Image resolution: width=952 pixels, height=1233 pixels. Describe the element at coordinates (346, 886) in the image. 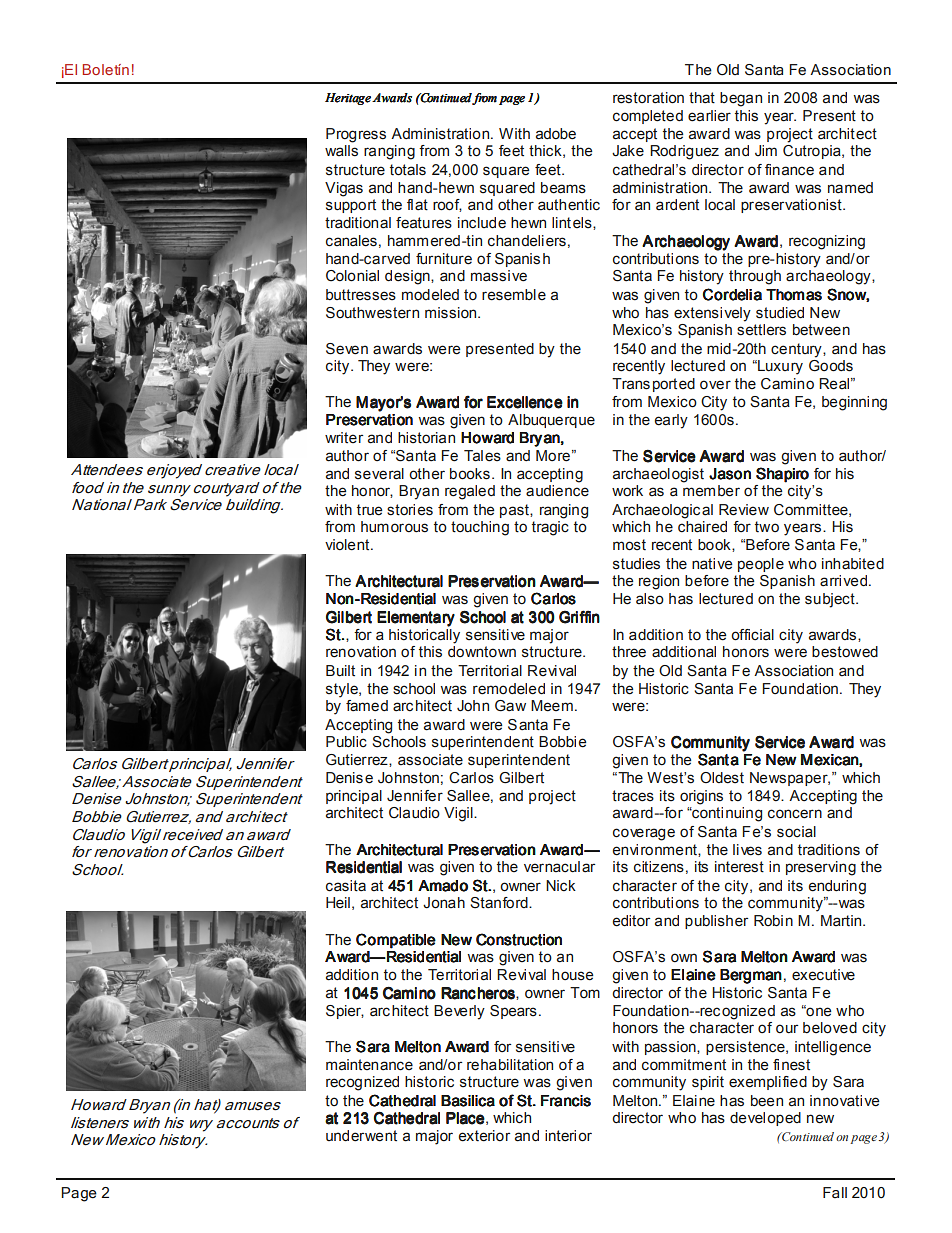

I see `casita` at that location.
